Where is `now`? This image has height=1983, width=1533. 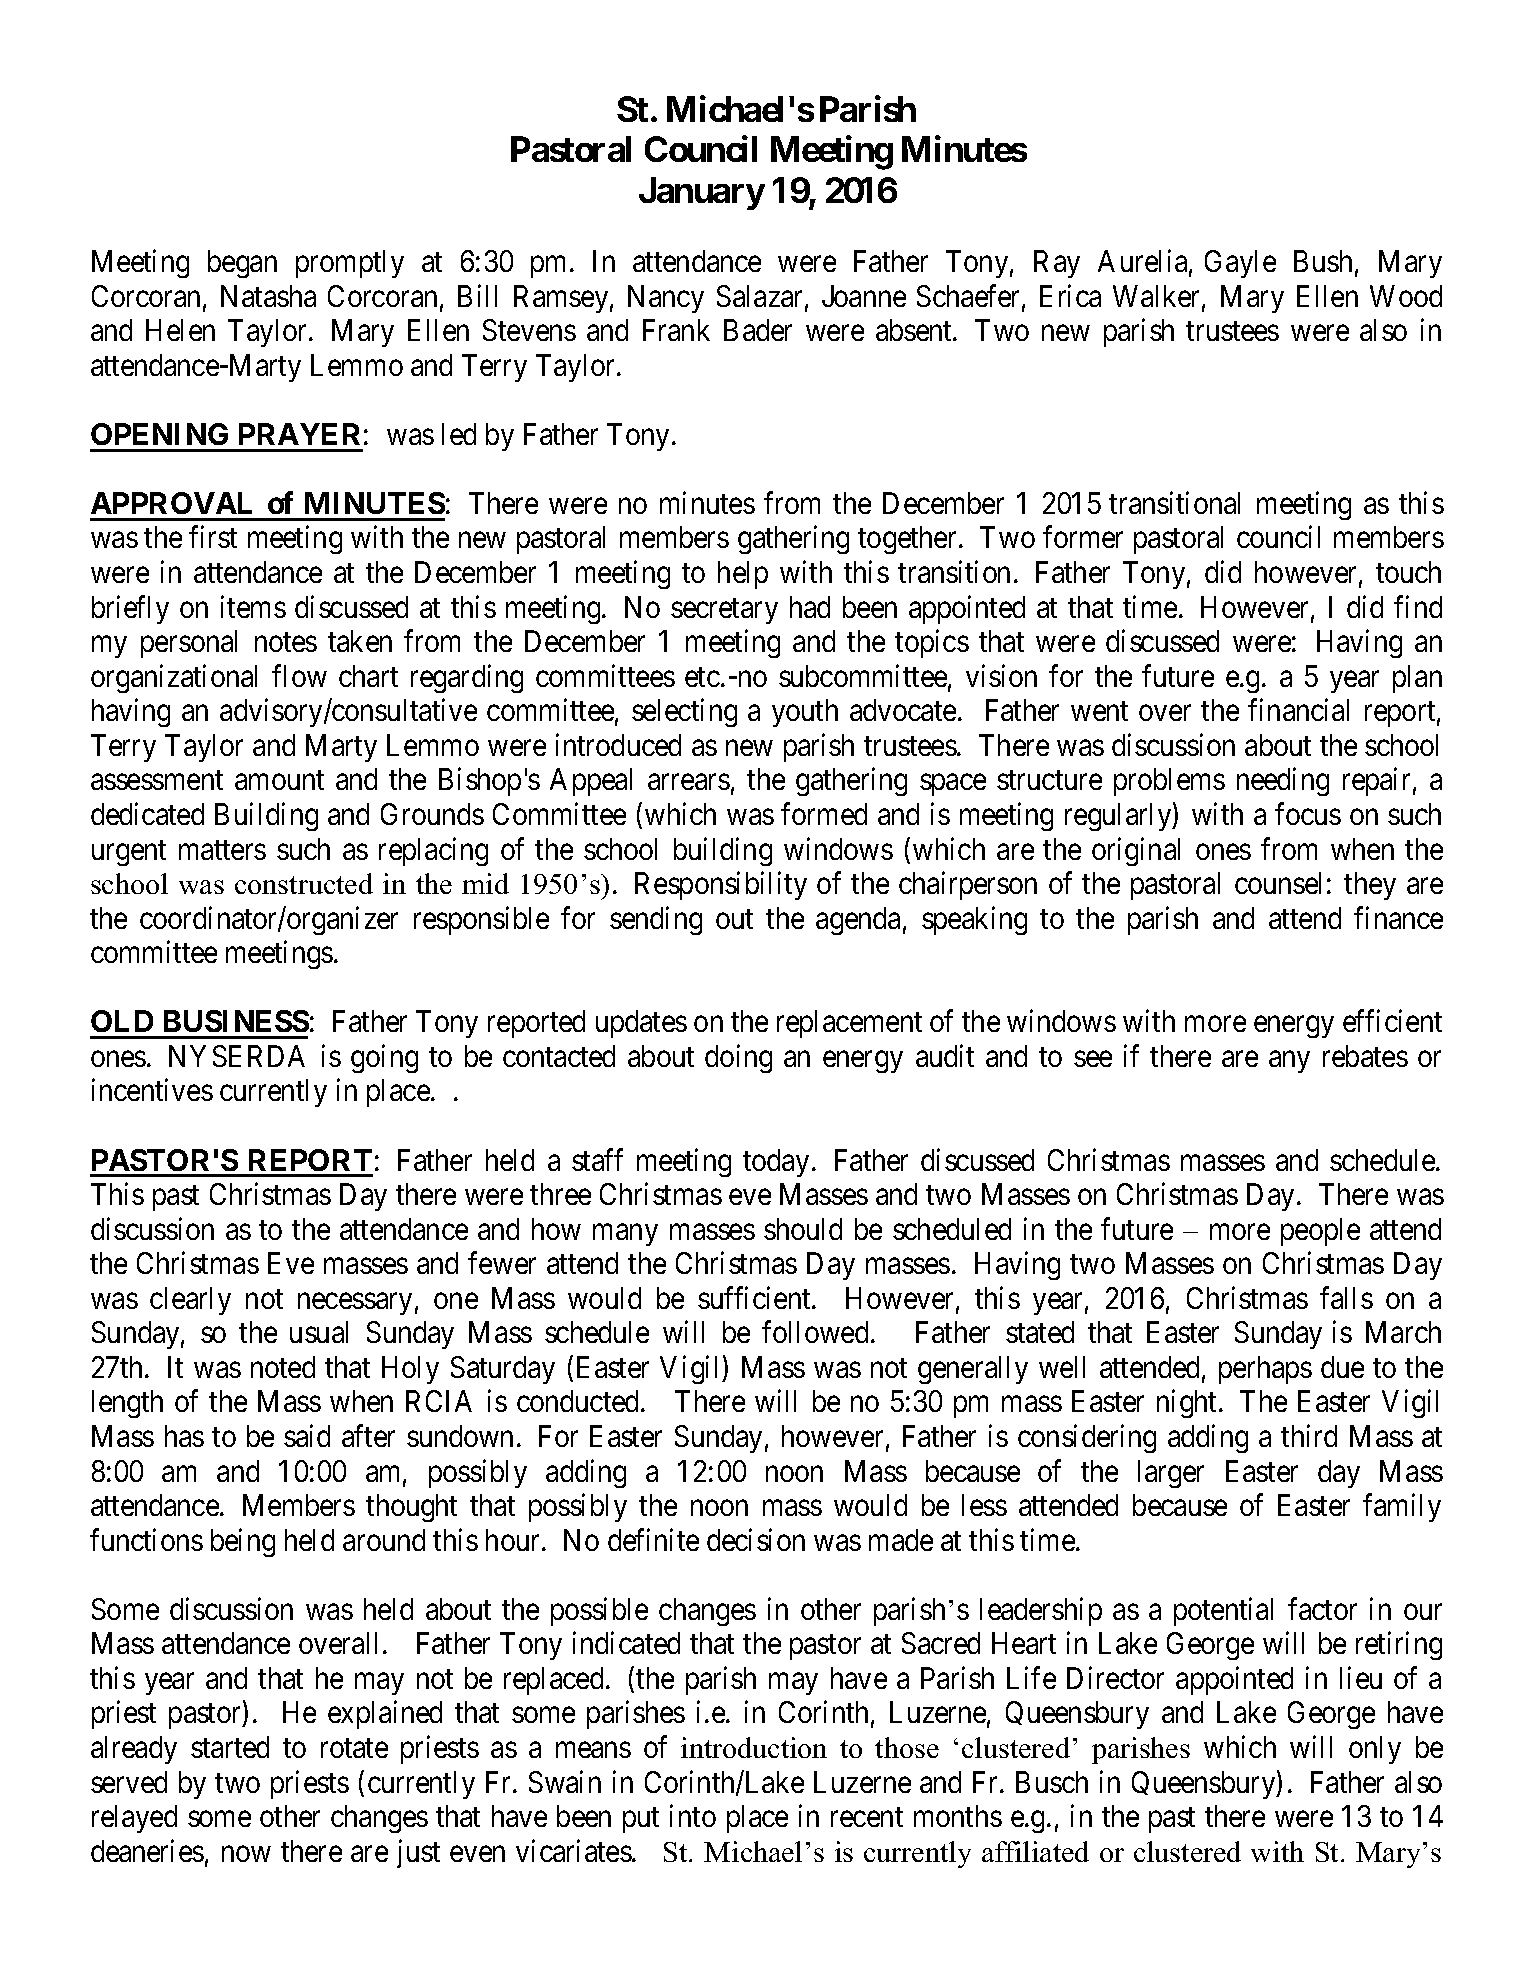
now is located at coordinates (246, 1854).
